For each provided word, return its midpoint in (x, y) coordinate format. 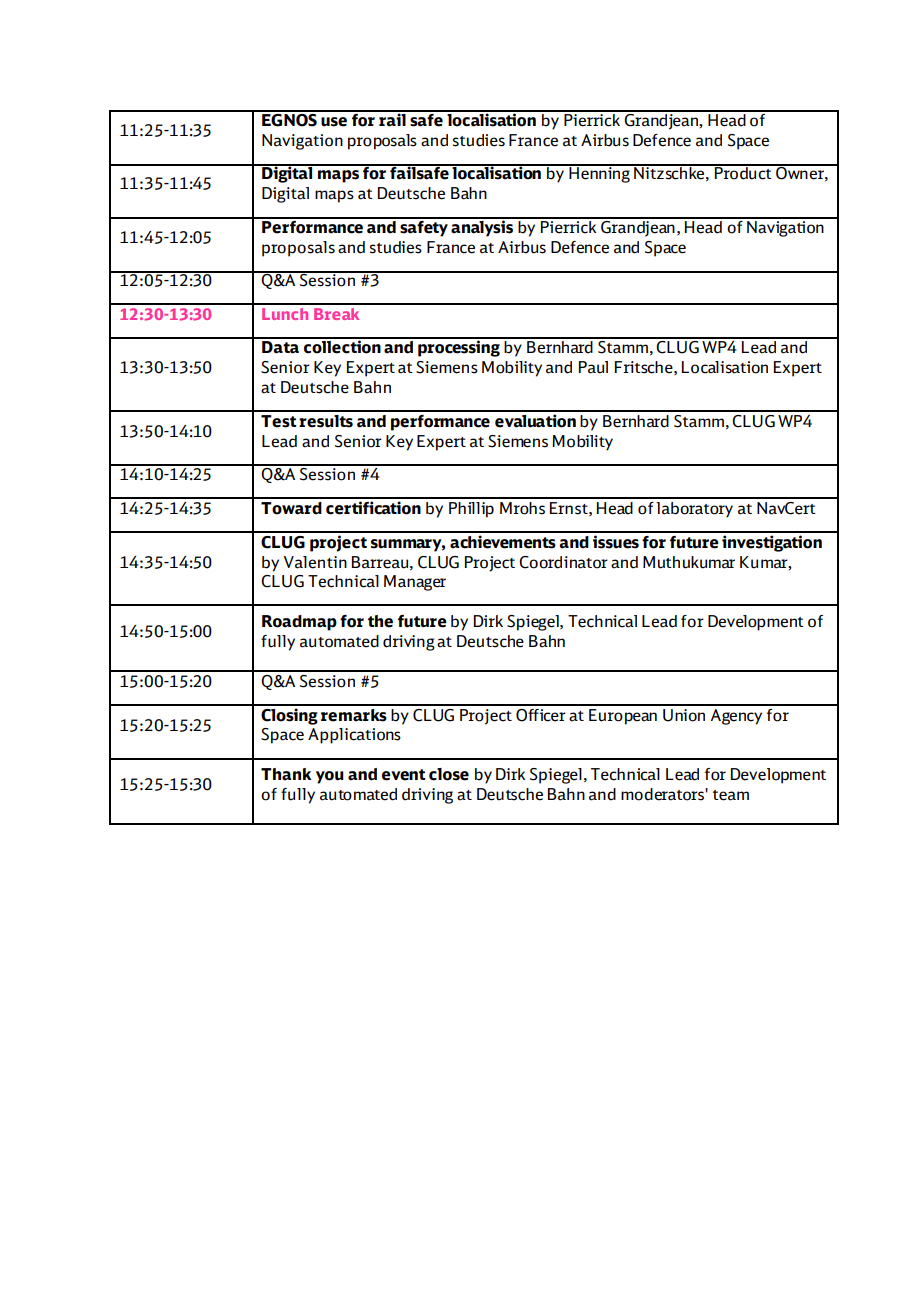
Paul (593, 367)
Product (743, 172)
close (449, 774)
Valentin (315, 562)
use (334, 122)
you (330, 777)
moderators (663, 794)
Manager (415, 583)
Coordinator (563, 562)
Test (278, 421)
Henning (599, 174)
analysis (482, 227)
